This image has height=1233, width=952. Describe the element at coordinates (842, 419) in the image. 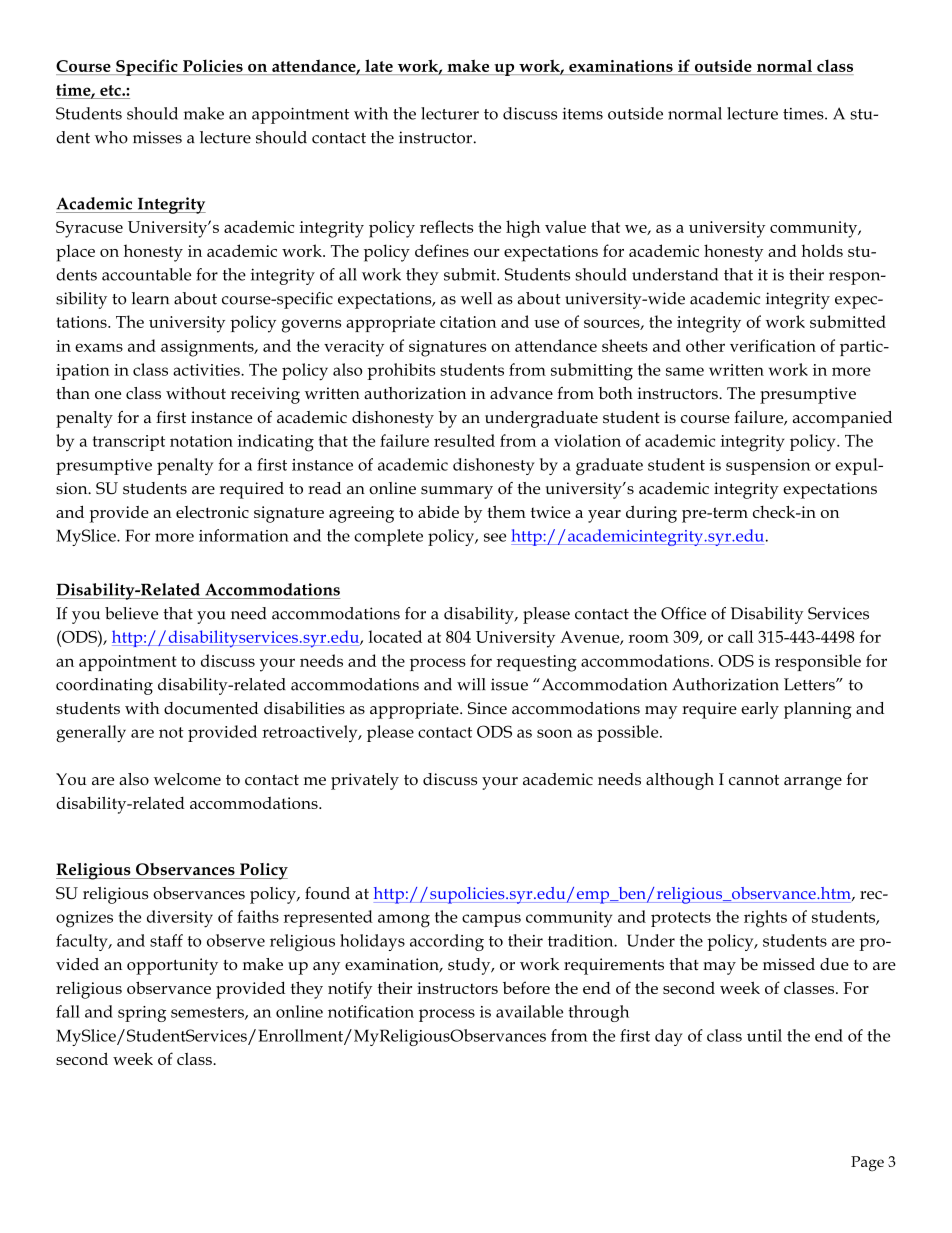

I see `accompanied` at that location.
